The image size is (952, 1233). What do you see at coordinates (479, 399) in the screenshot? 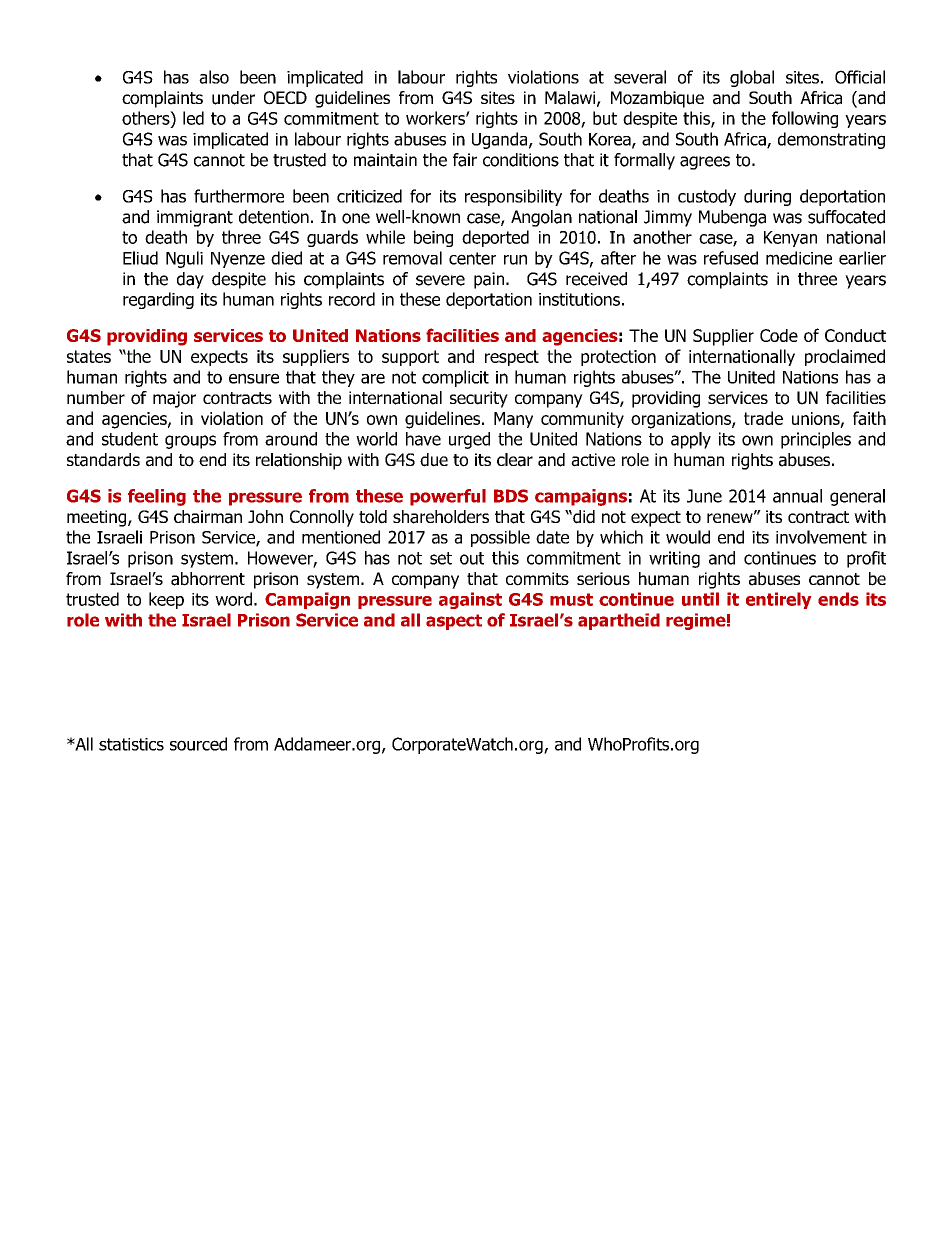
I see `security` at bounding box center [479, 399].
